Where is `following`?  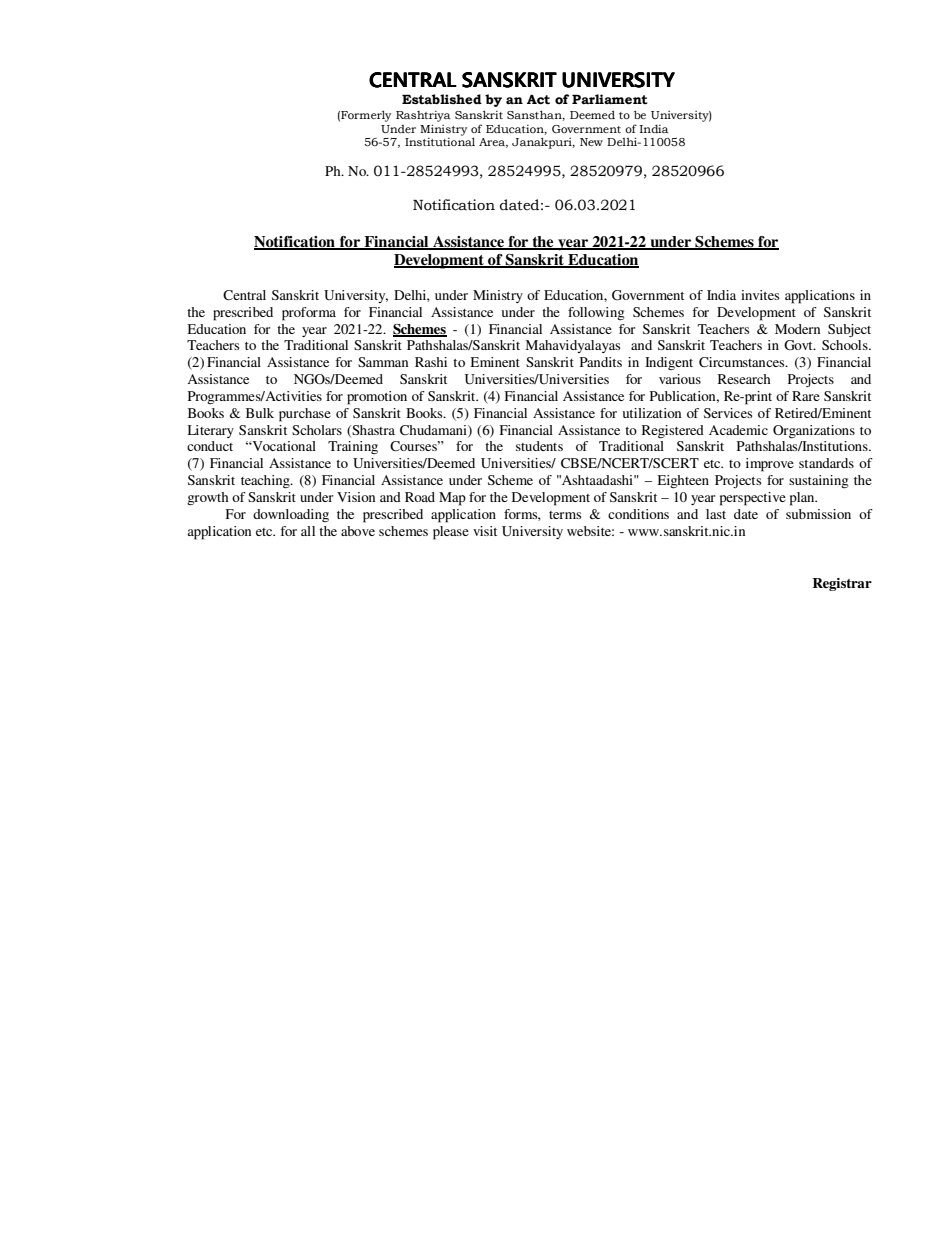
following is located at coordinates (596, 313).
